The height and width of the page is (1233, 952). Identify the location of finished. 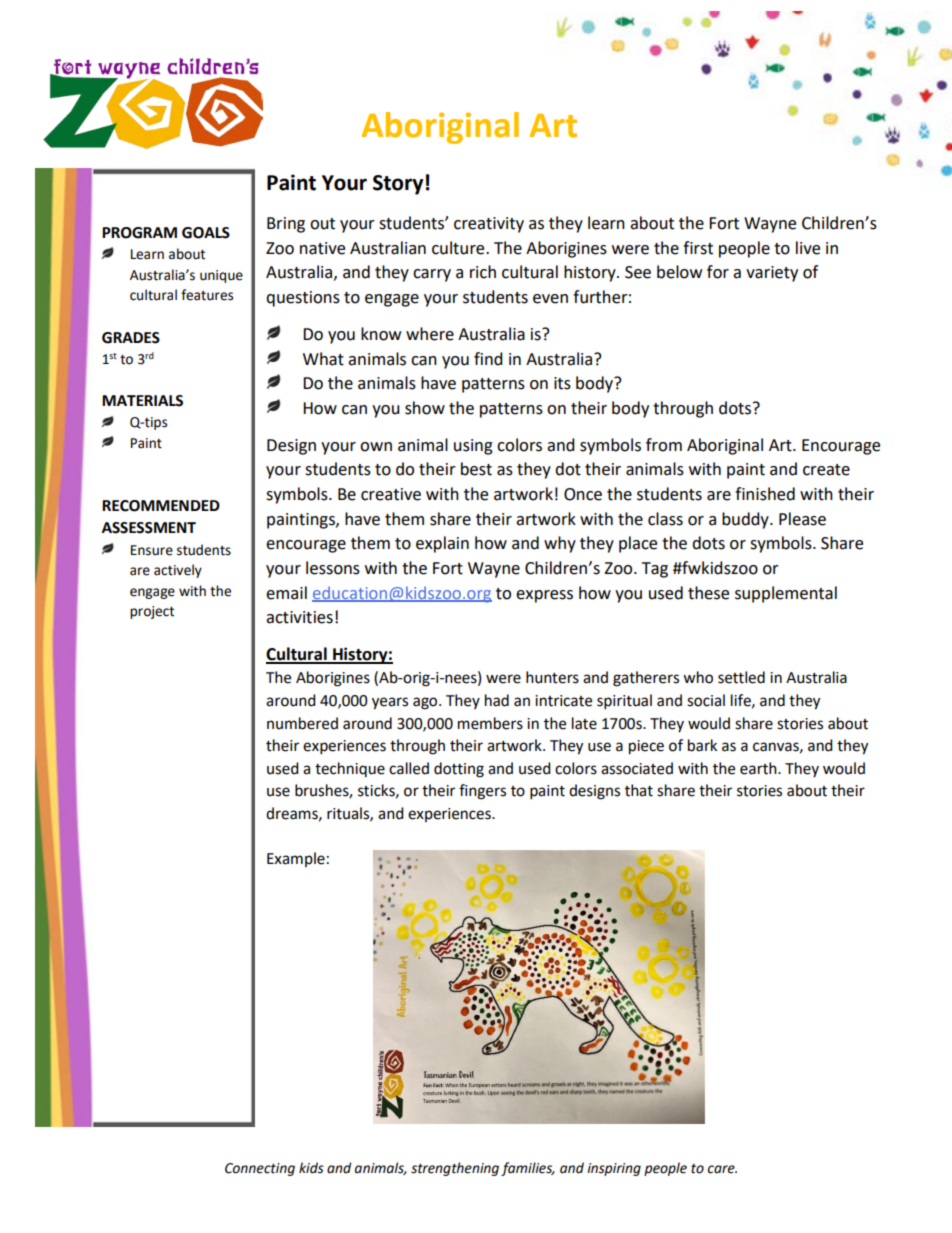
(765, 494).
